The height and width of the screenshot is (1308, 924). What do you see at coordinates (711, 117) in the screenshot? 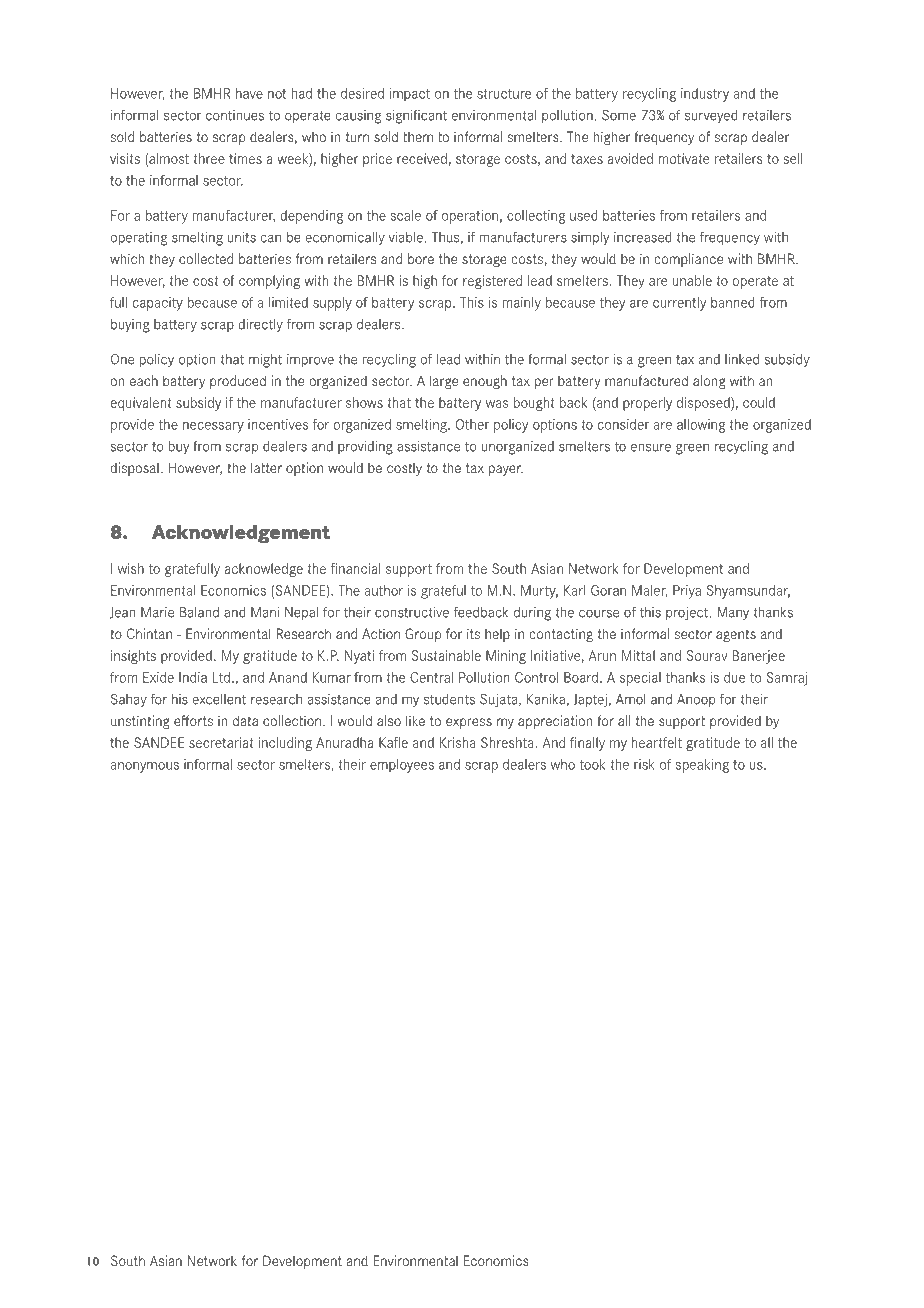
I see `surveyed` at bounding box center [711, 117].
